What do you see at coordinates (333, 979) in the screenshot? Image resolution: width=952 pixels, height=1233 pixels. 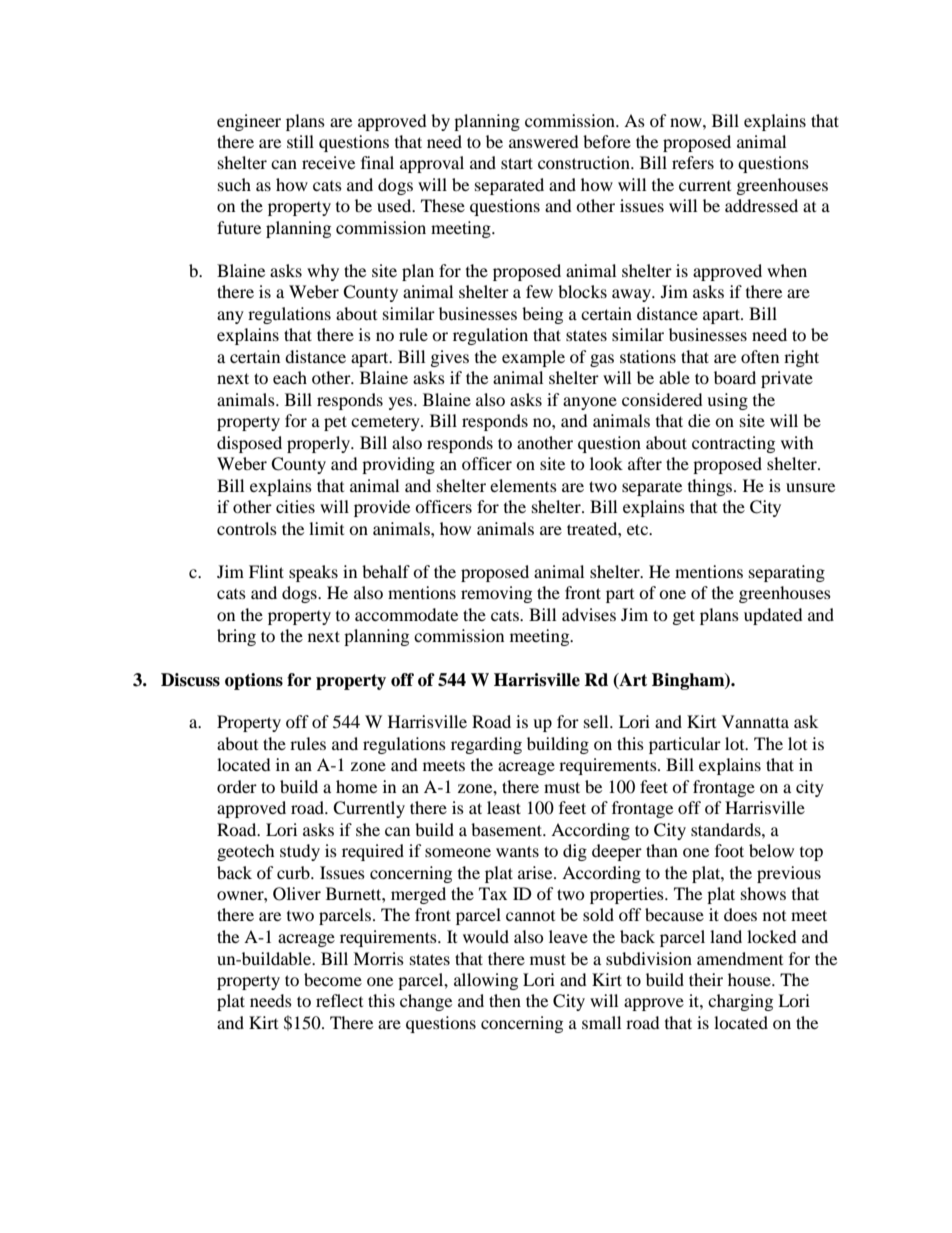 I see `become` at bounding box center [333, 979].
